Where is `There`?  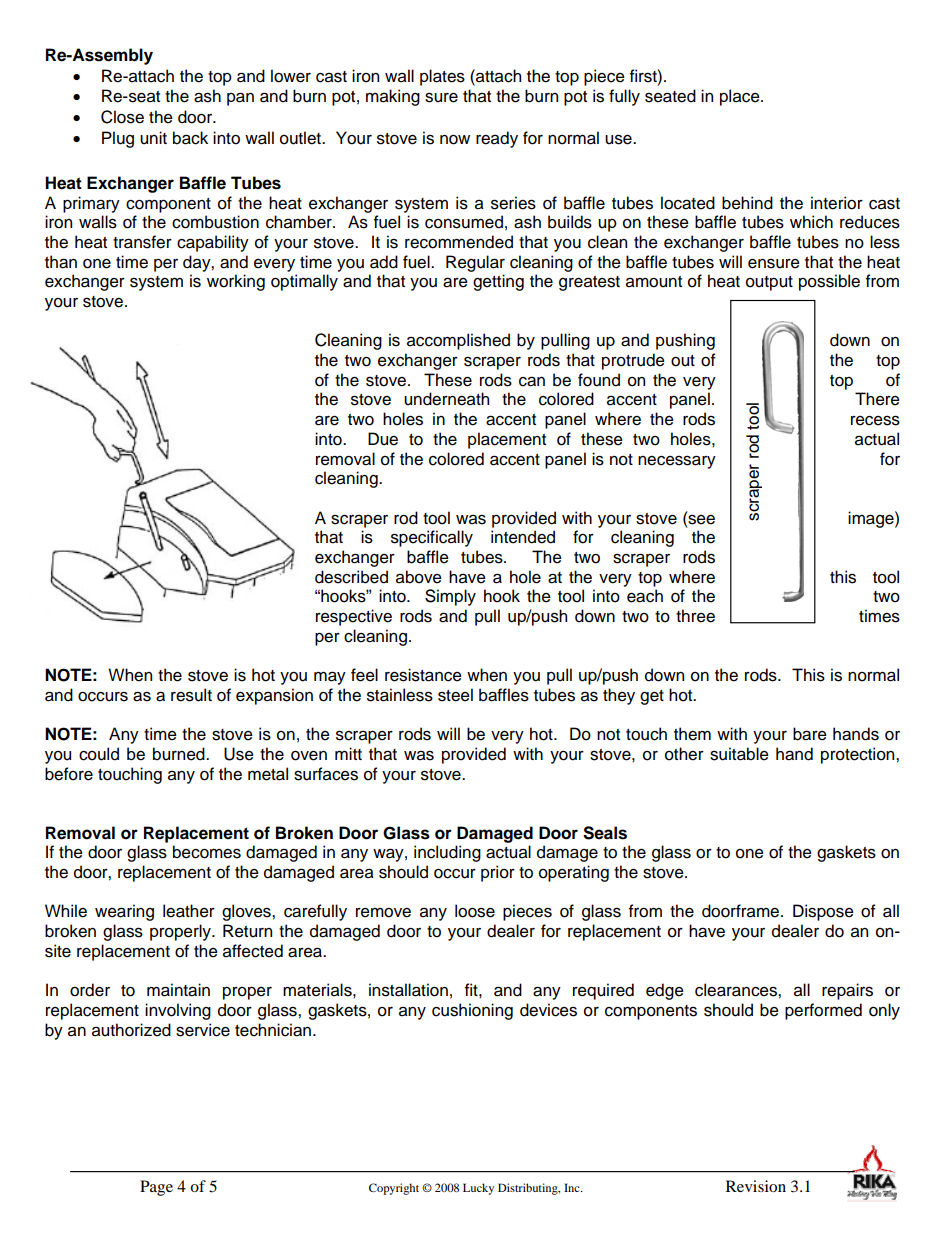 There is located at coordinates (877, 399).
